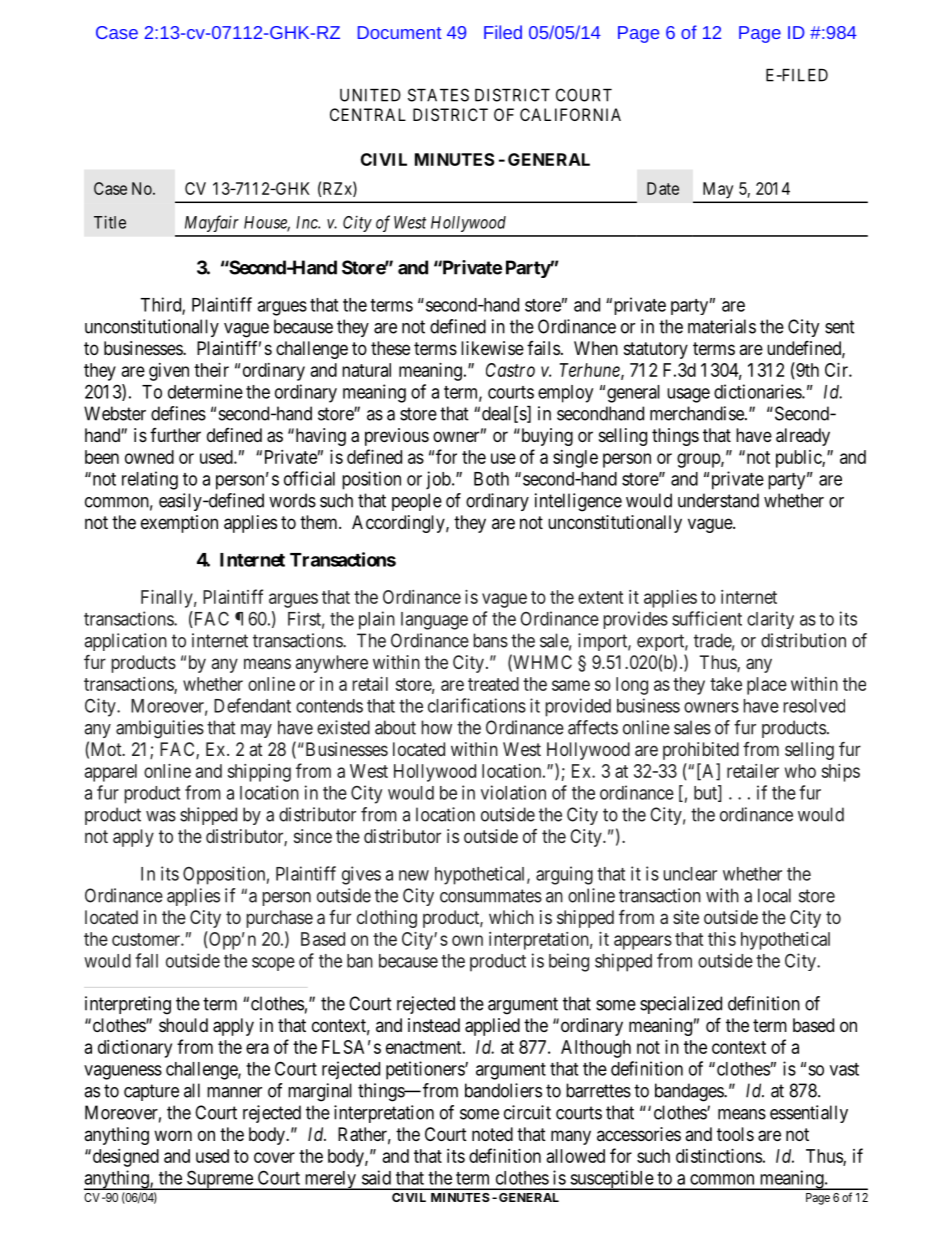 The height and width of the screenshot is (1233, 952). I want to click on Date, so click(663, 188).
